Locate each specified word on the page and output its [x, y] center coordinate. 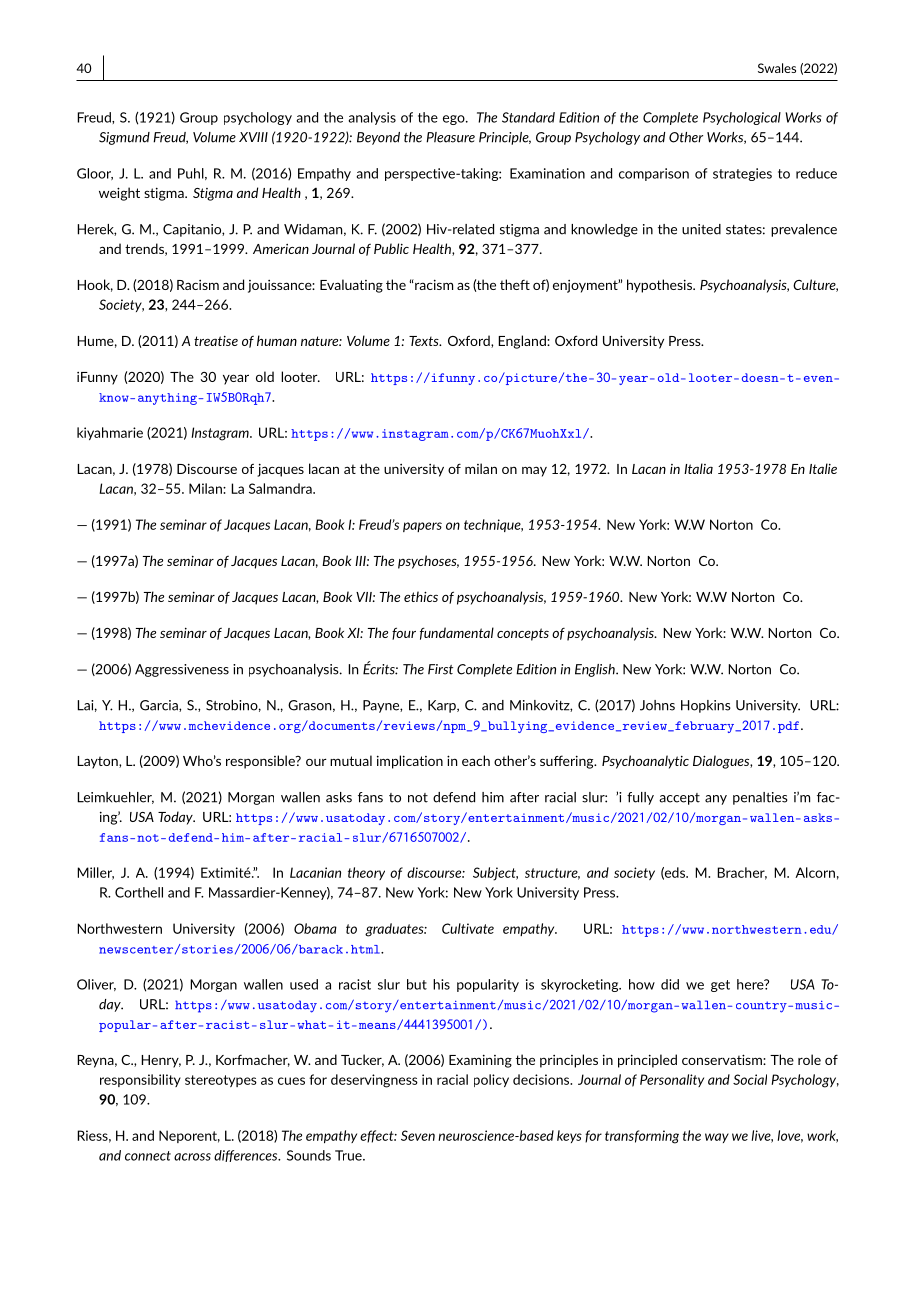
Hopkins [706, 706]
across [192, 1157]
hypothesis [660, 286]
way [717, 1138]
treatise [216, 341]
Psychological [742, 118]
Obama [315, 928]
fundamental [457, 633]
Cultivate [468, 928]
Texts [425, 341]
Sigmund [124, 138]
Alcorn [815, 872]
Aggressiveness [182, 670]
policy [491, 1080]
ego [455, 120]
